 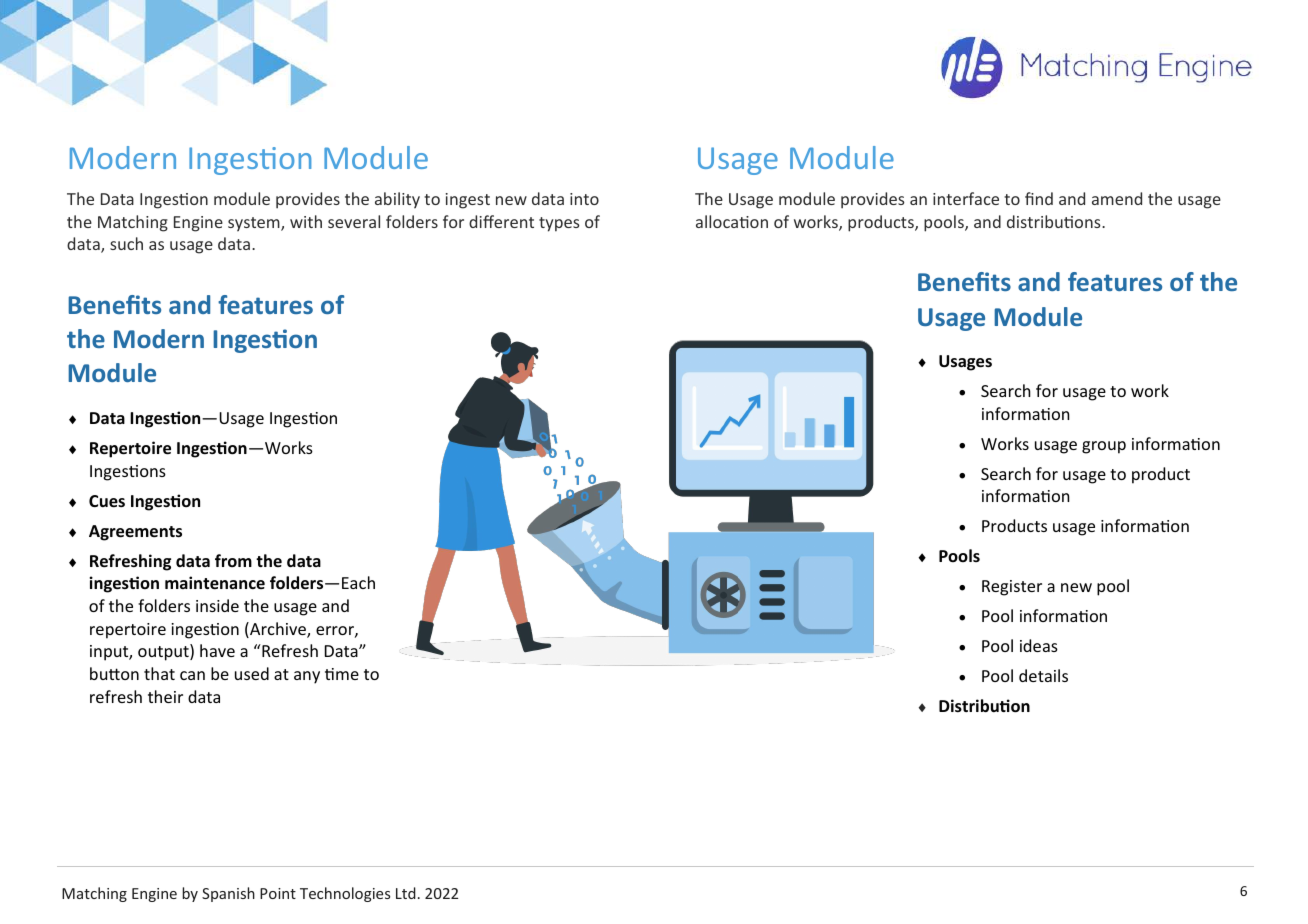 What do you see at coordinates (966, 198) in the page?
I see `interface` at bounding box center [966, 198].
